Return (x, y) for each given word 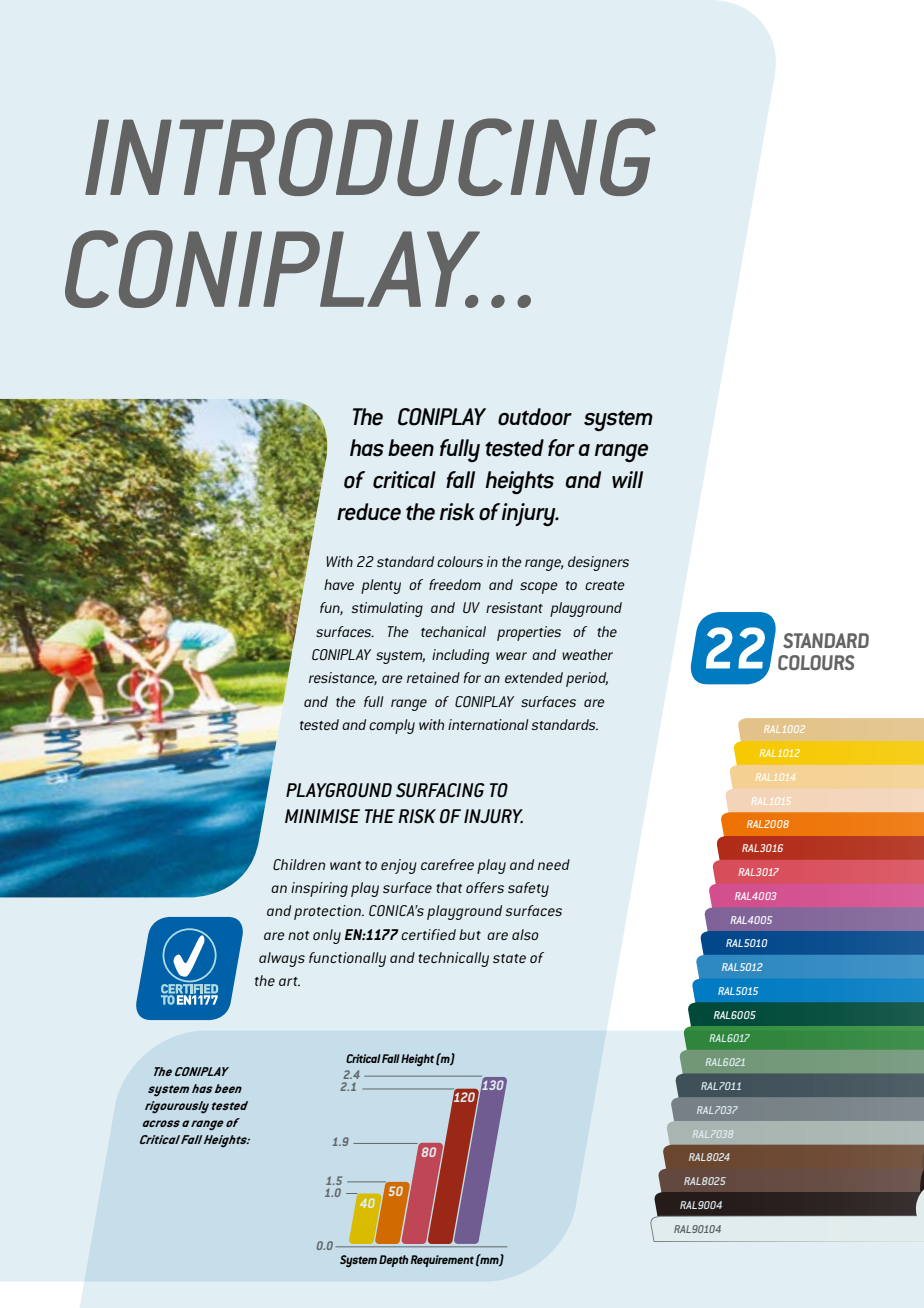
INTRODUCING (370, 157)
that (449, 887)
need (554, 864)
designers (598, 563)
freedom (455, 584)
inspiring (319, 889)
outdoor (535, 417)
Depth (394, 1261)
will (627, 479)
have (339, 584)
